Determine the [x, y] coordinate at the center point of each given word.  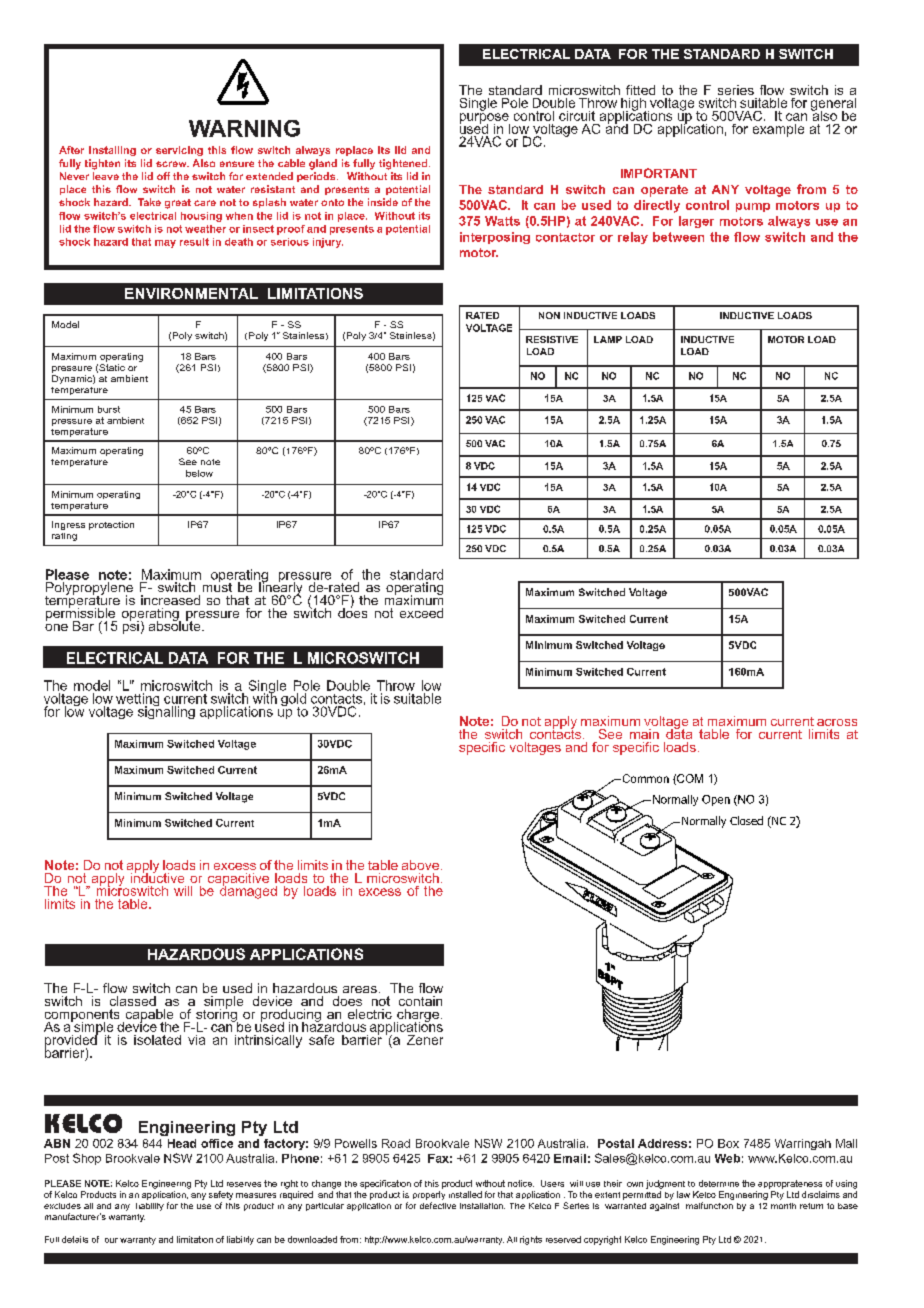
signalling [166, 711]
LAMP [608, 339]
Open [716, 800]
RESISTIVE [552, 339]
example [778, 130]
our [111, 1240]
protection [111, 525]
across [837, 722]
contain [420, 1001]
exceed [421, 613]
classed [133, 1001]
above [420, 865]
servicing [179, 151]
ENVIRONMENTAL [191, 293]
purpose [485, 119]
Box [728, 1143]
